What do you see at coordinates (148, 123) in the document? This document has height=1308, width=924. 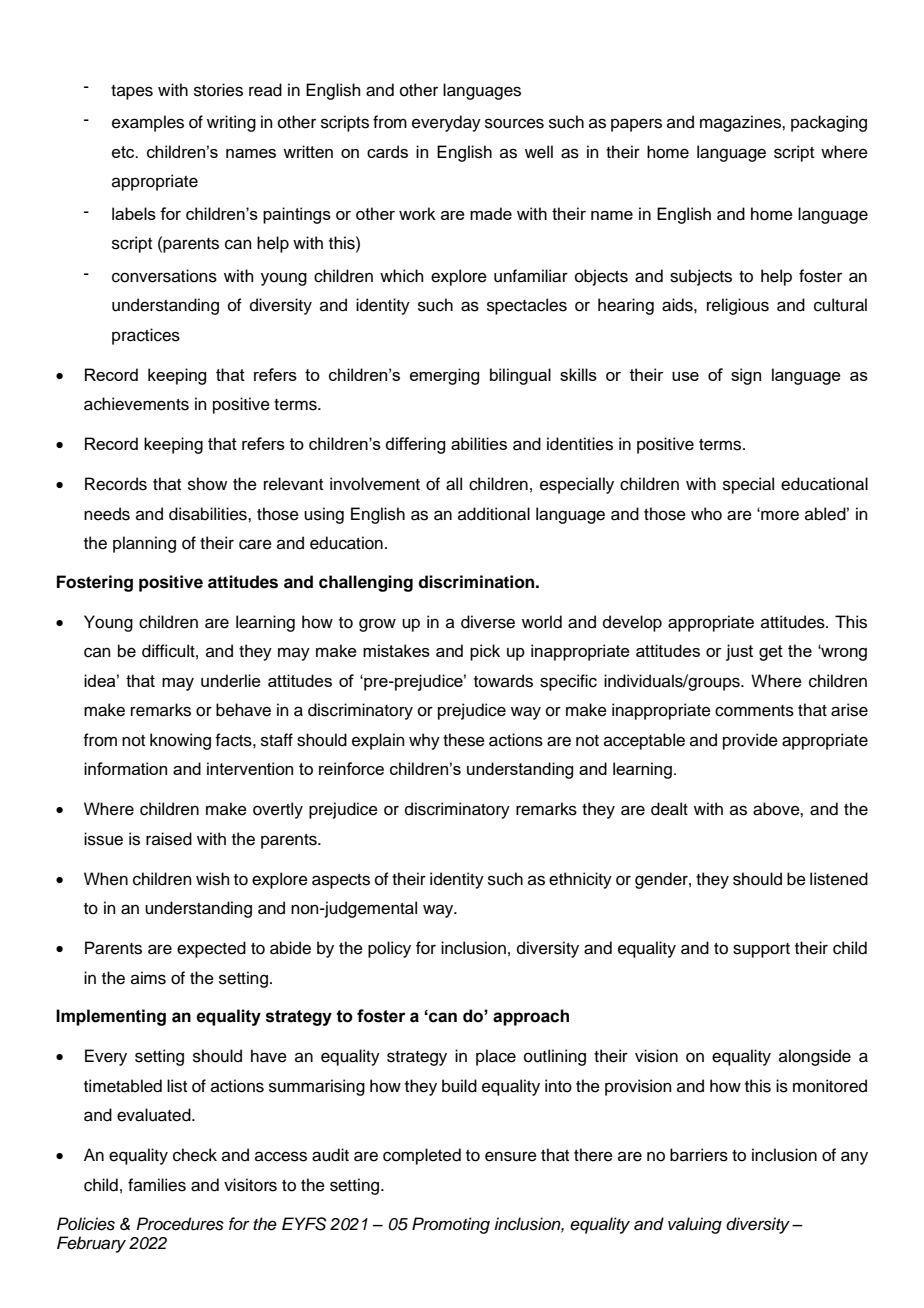 I see `examples` at bounding box center [148, 123].
